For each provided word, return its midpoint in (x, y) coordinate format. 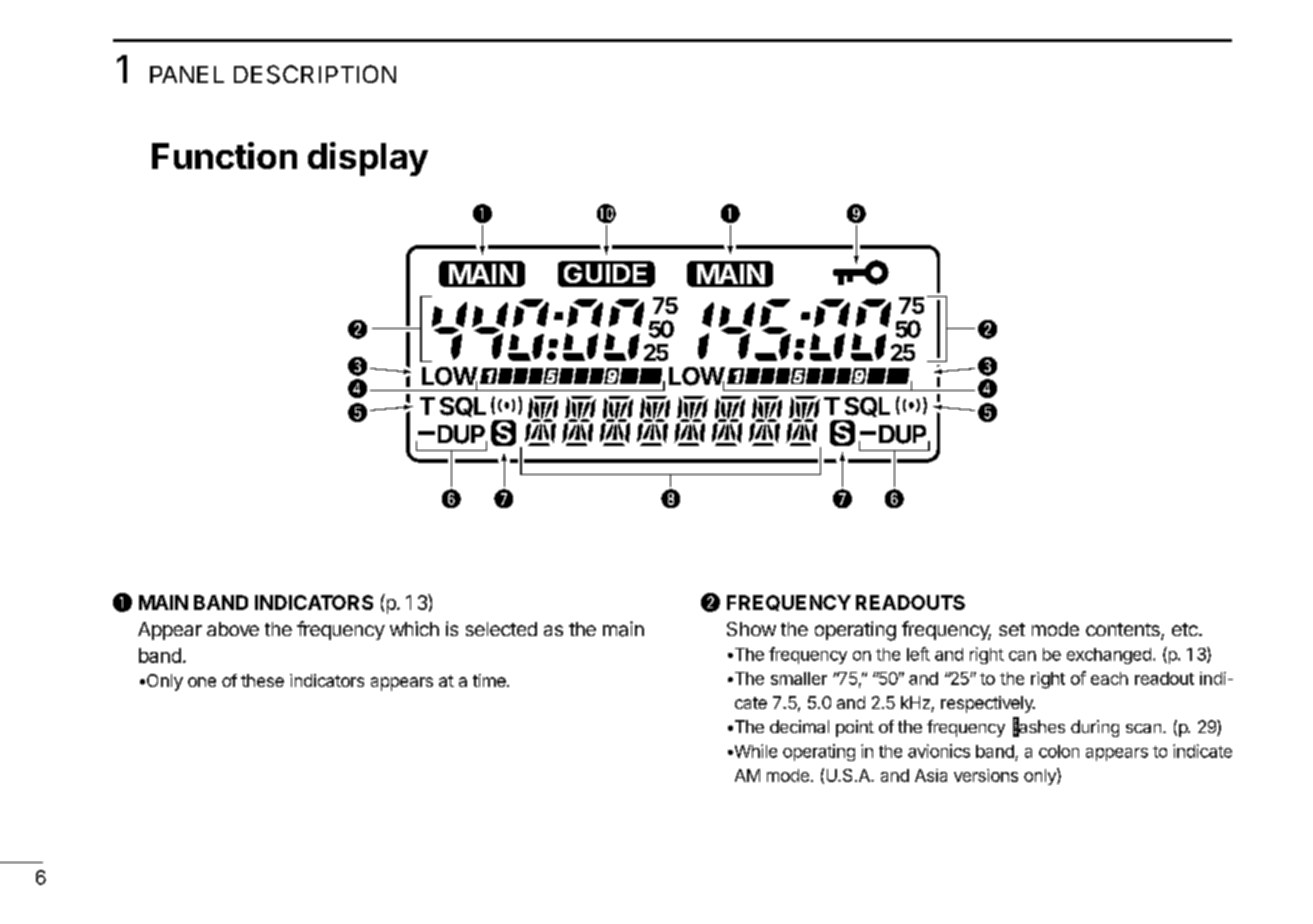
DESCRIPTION (315, 74)
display (368, 159)
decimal (799, 726)
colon (1059, 751)
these (262, 680)
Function (224, 155)
